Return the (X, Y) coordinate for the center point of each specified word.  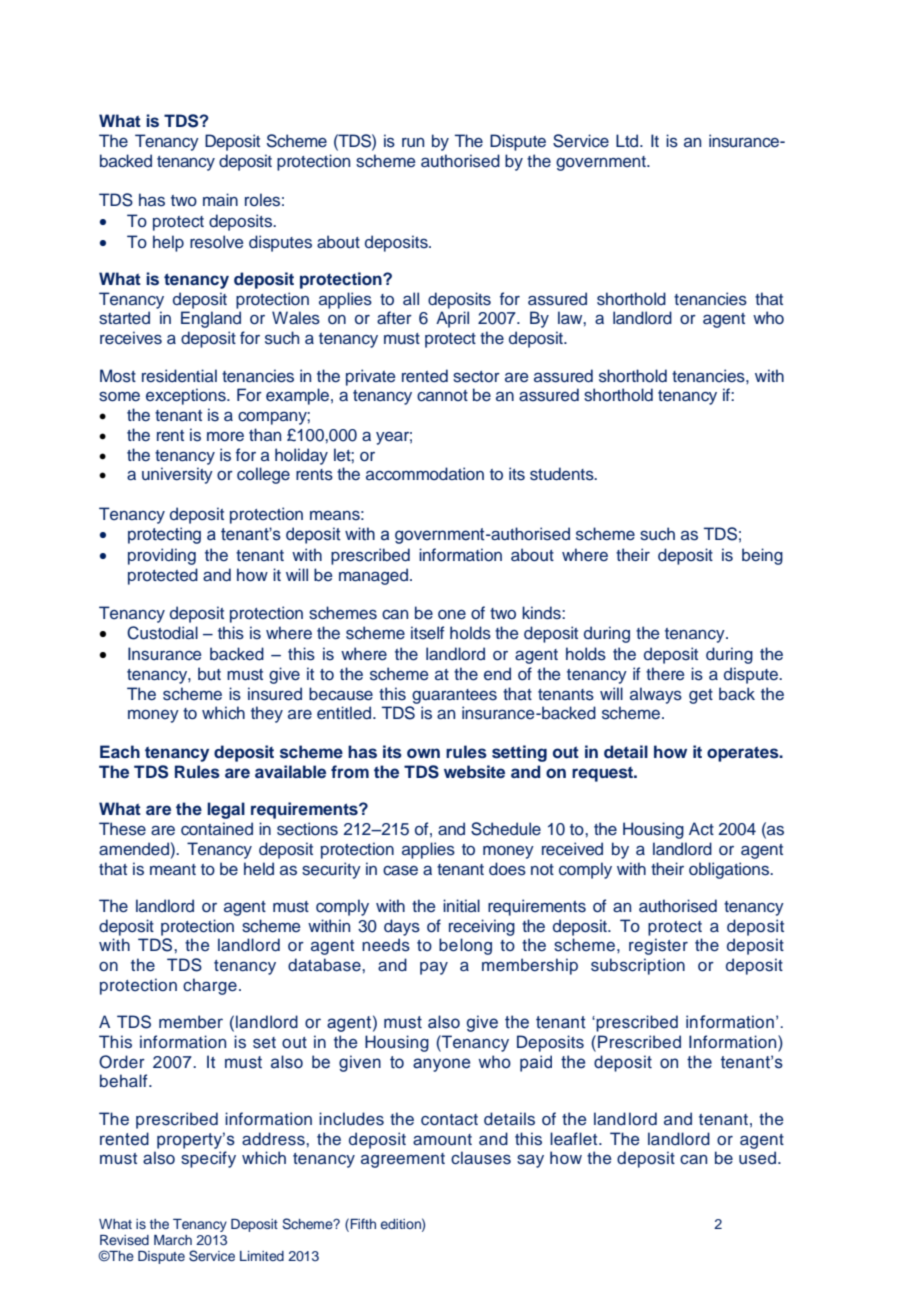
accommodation (425, 474)
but (209, 673)
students (563, 474)
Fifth (363, 1223)
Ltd (628, 140)
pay (434, 968)
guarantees (454, 696)
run (413, 143)
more (225, 437)
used (759, 1158)
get (701, 696)
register (658, 946)
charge (210, 986)
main (220, 199)
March (173, 1240)
